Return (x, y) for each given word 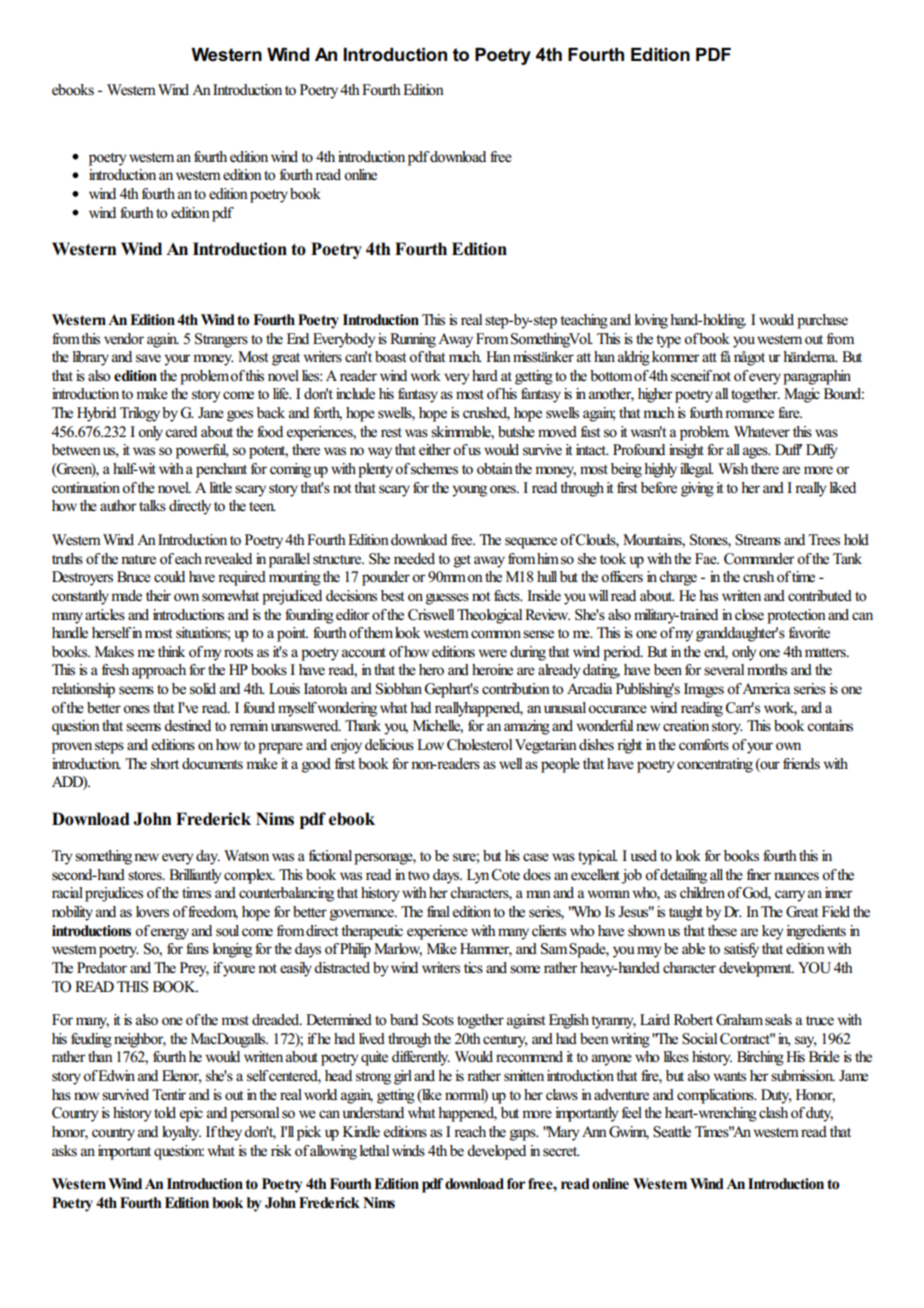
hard (485, 375)
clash (773, 1113)
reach (470, 1132)
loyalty (181, 1133)
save (148, 358)
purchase (822, 321)
